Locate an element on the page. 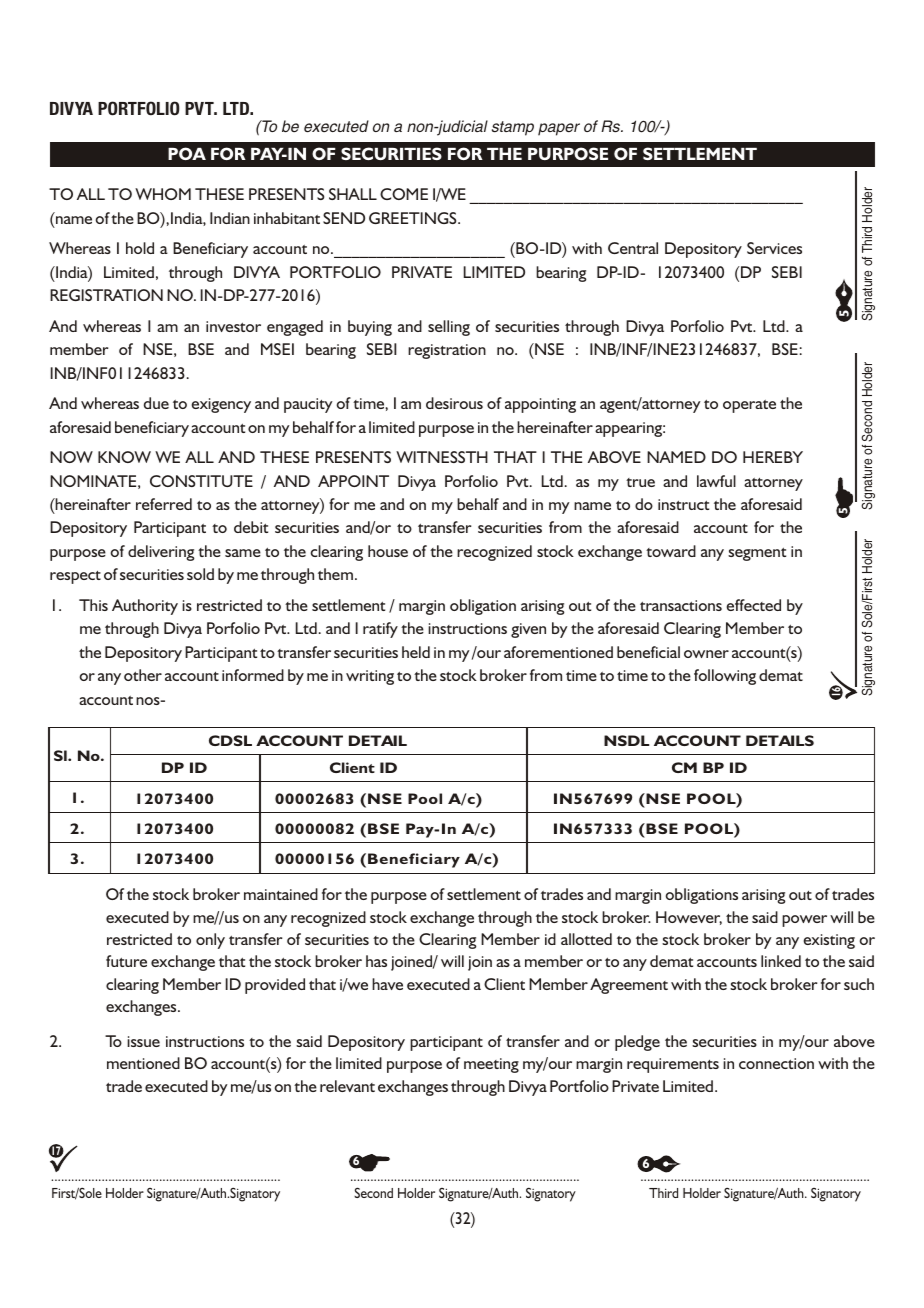  given is located at coordinates (528, 630).
